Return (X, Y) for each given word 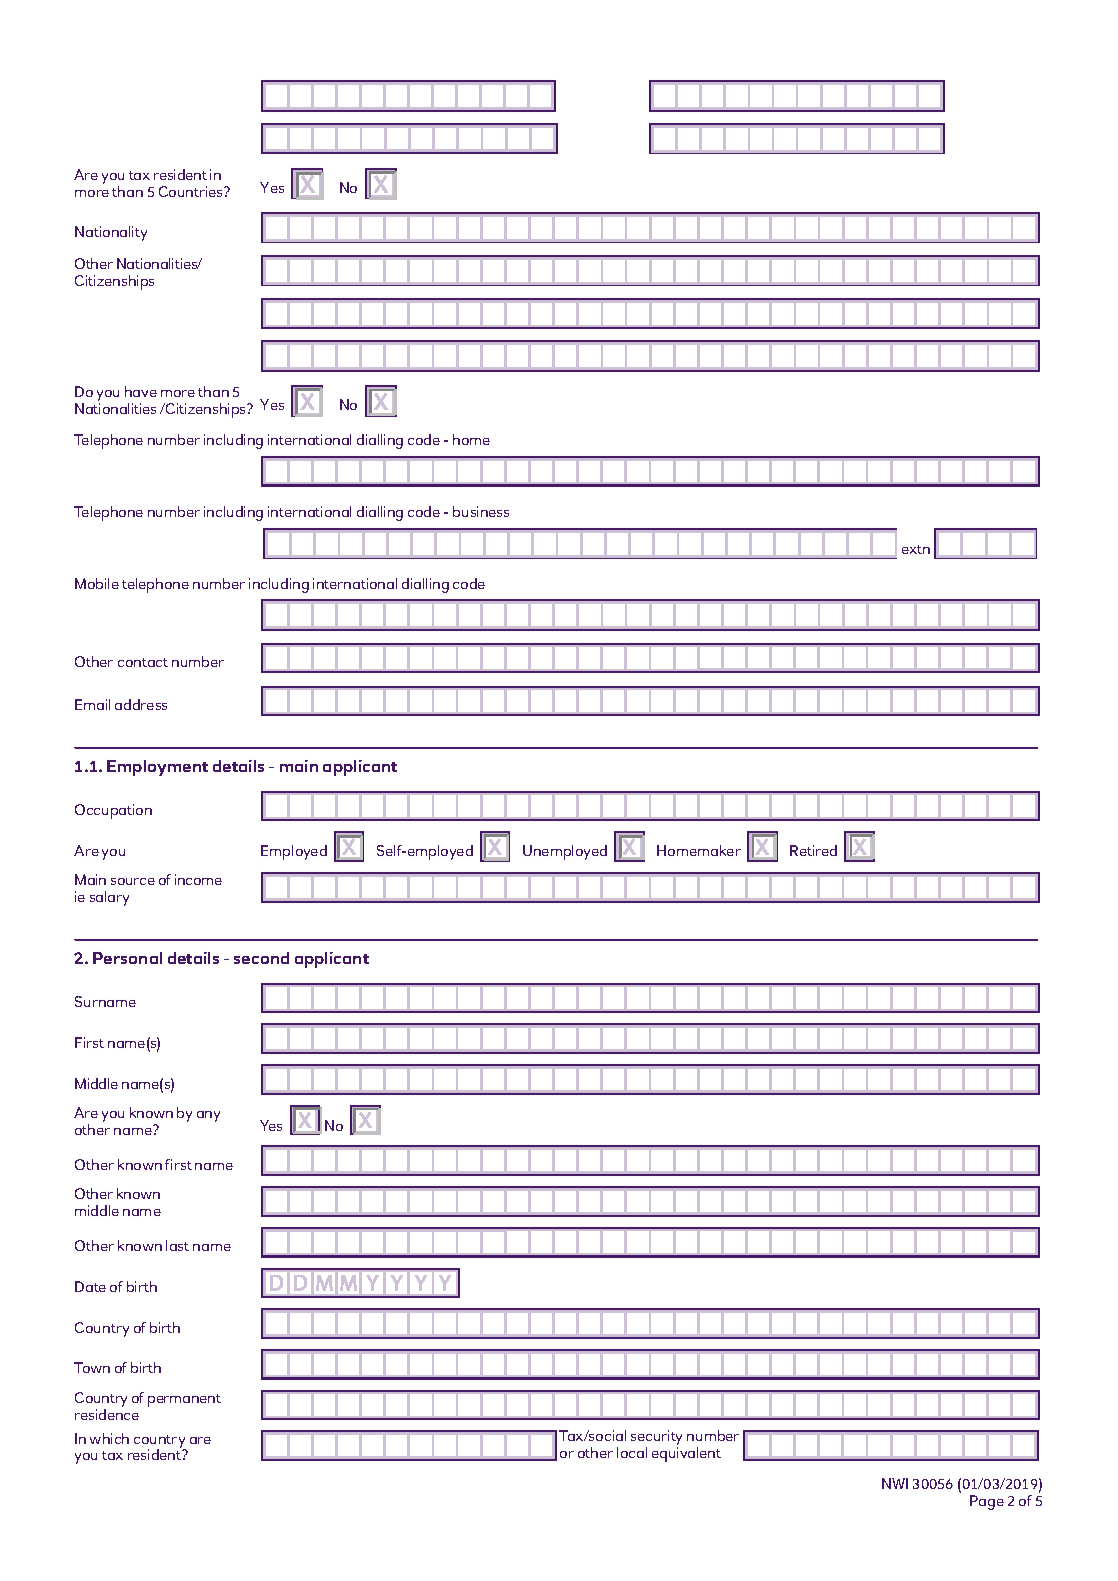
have (141, 391)
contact (143, 662)
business (481, 511)
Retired (813, 850)
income (198, 879)
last (177, 1245)
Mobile (97, 583)
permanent (184, 1400)
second (261, 958)
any (208, 1116)
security (656, 1439)
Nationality (111, 233)
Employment (157, 768)
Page (987, 1502)
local (632, 1452)
